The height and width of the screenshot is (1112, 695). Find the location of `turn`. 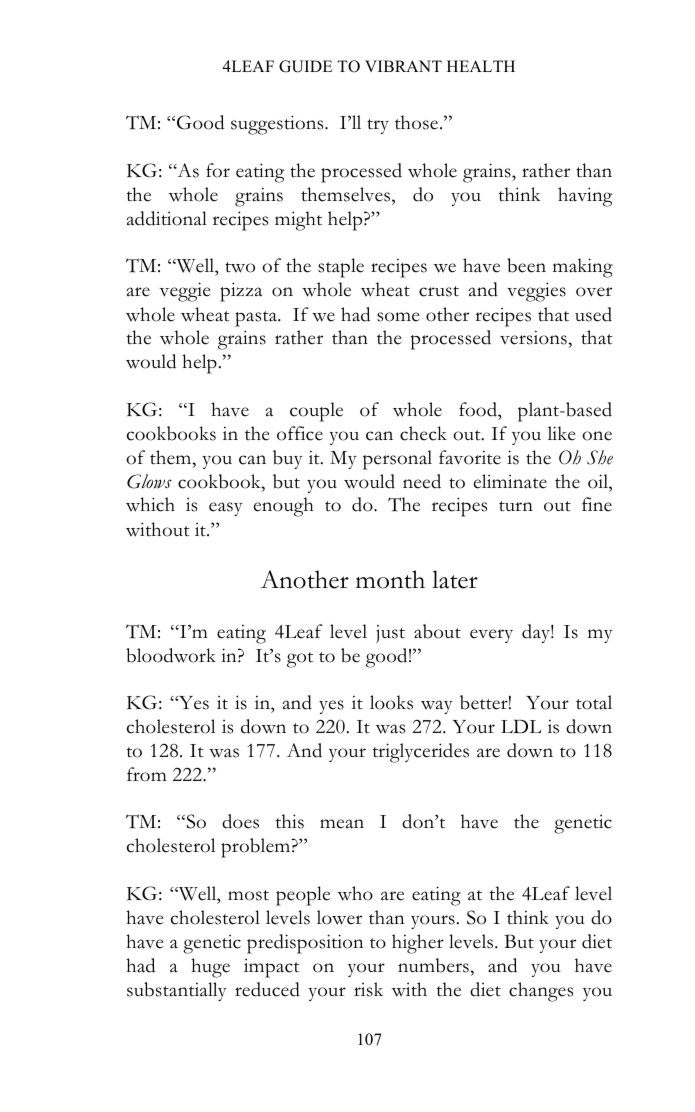

turn is located at coordinates (516, 506).
